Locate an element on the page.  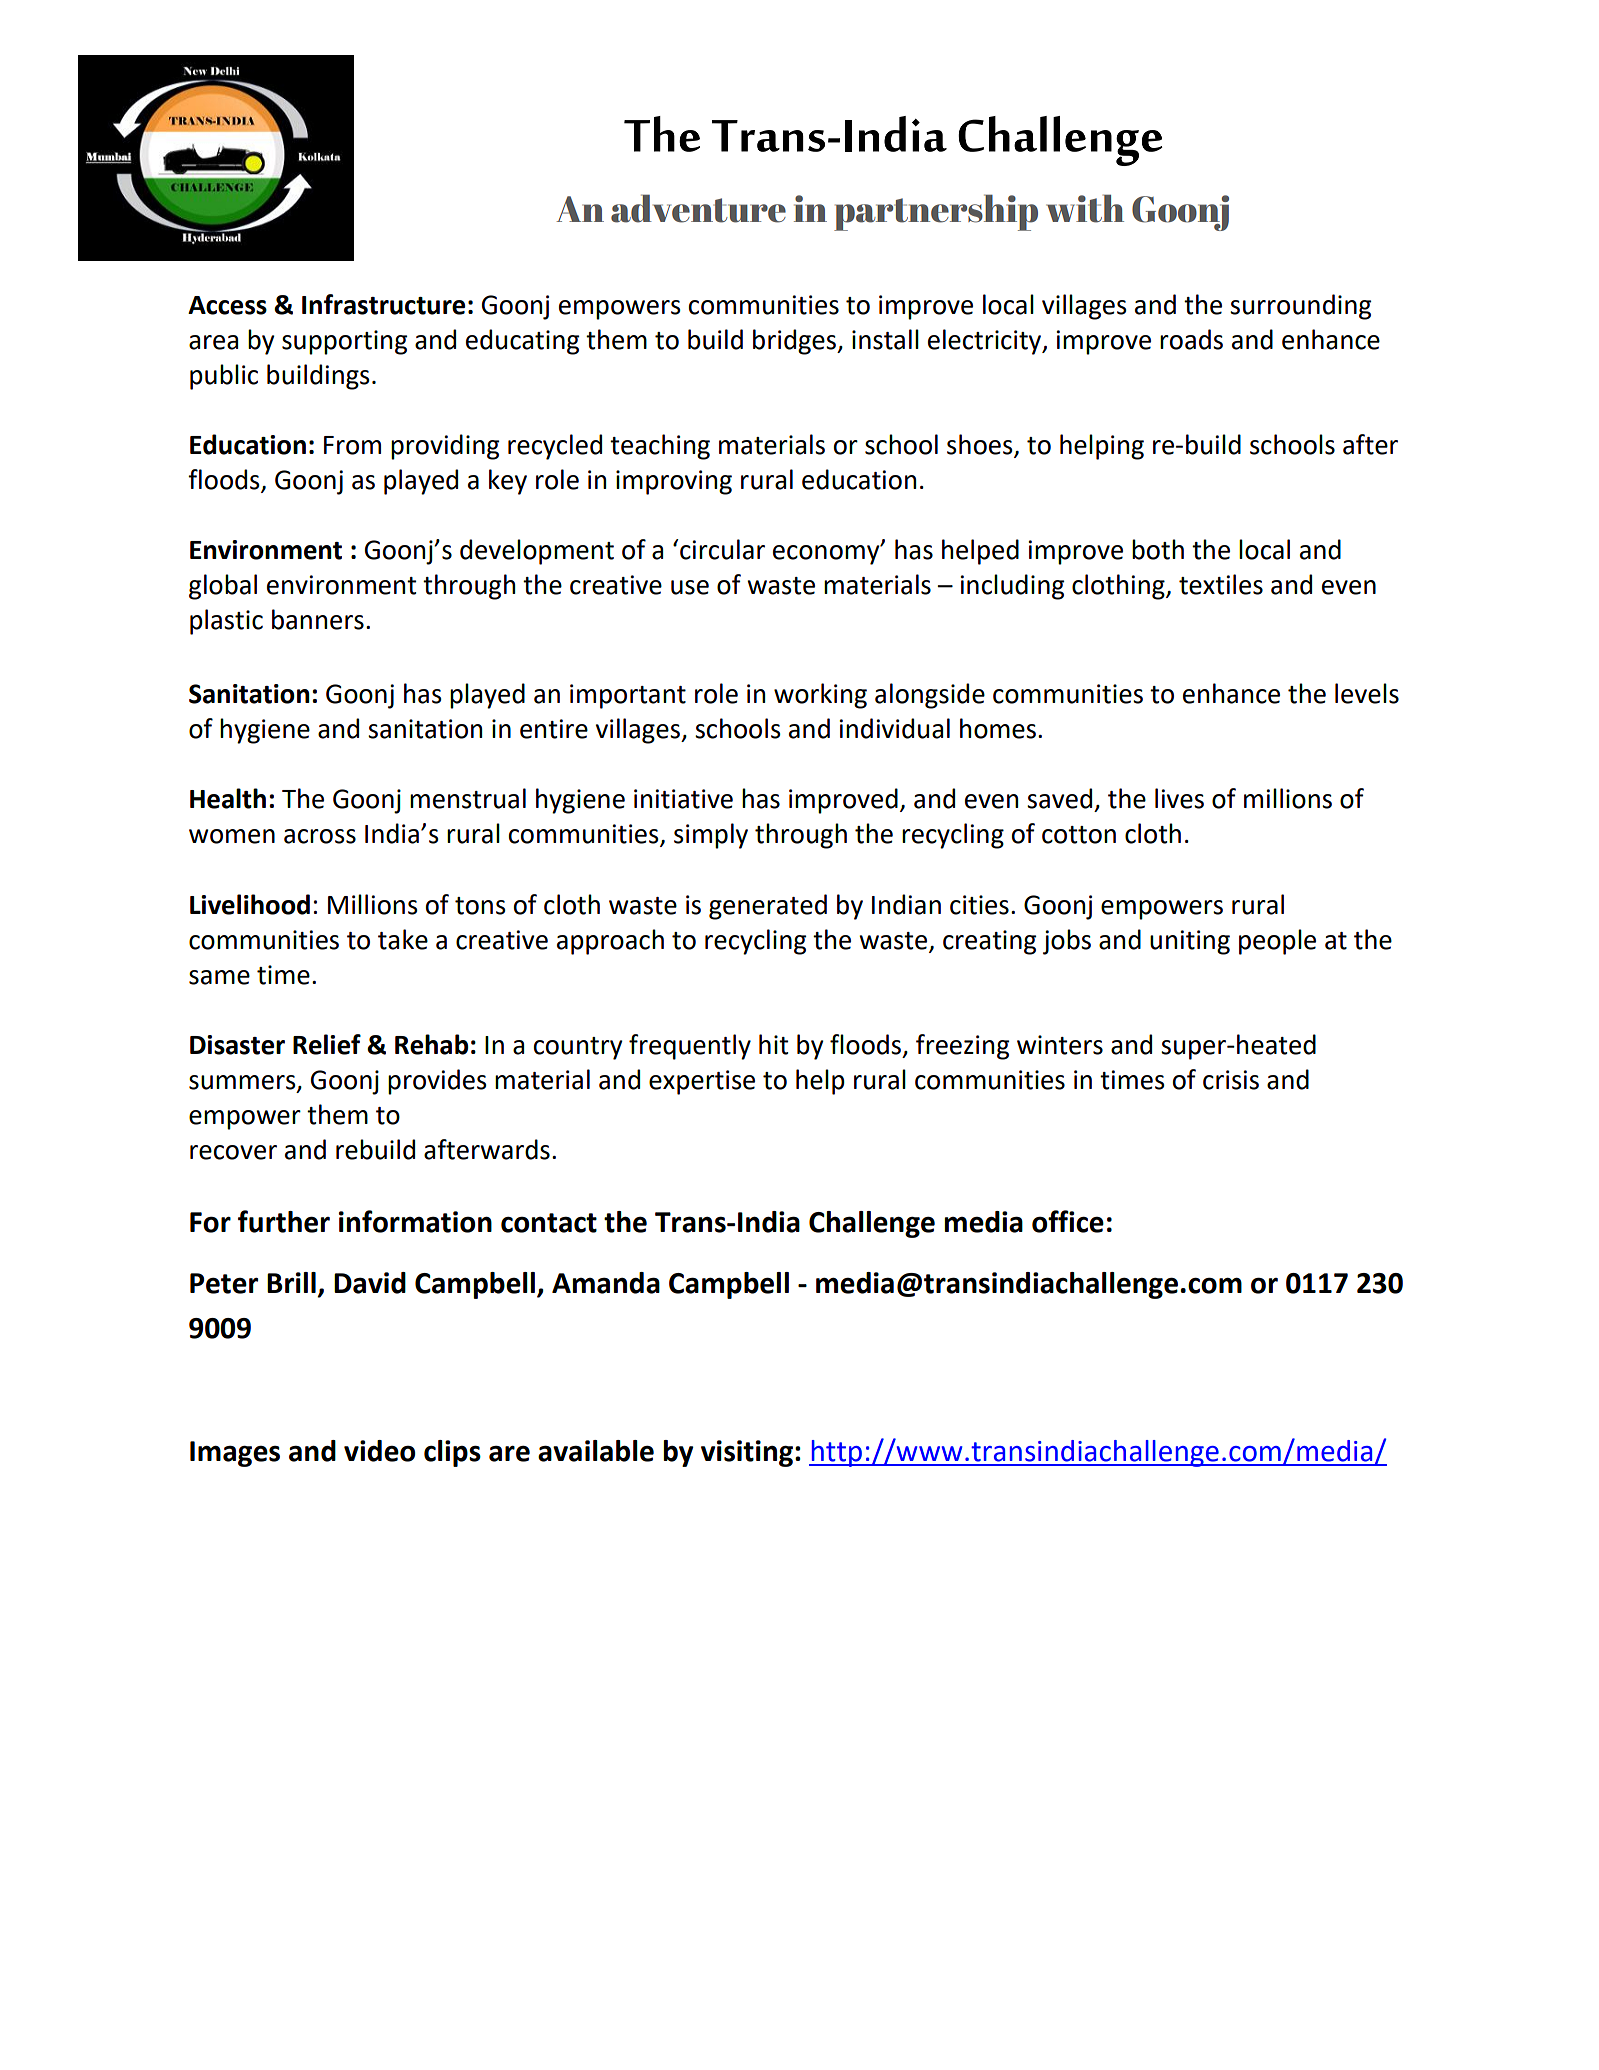
simply is located at coordinates (711, 836).
